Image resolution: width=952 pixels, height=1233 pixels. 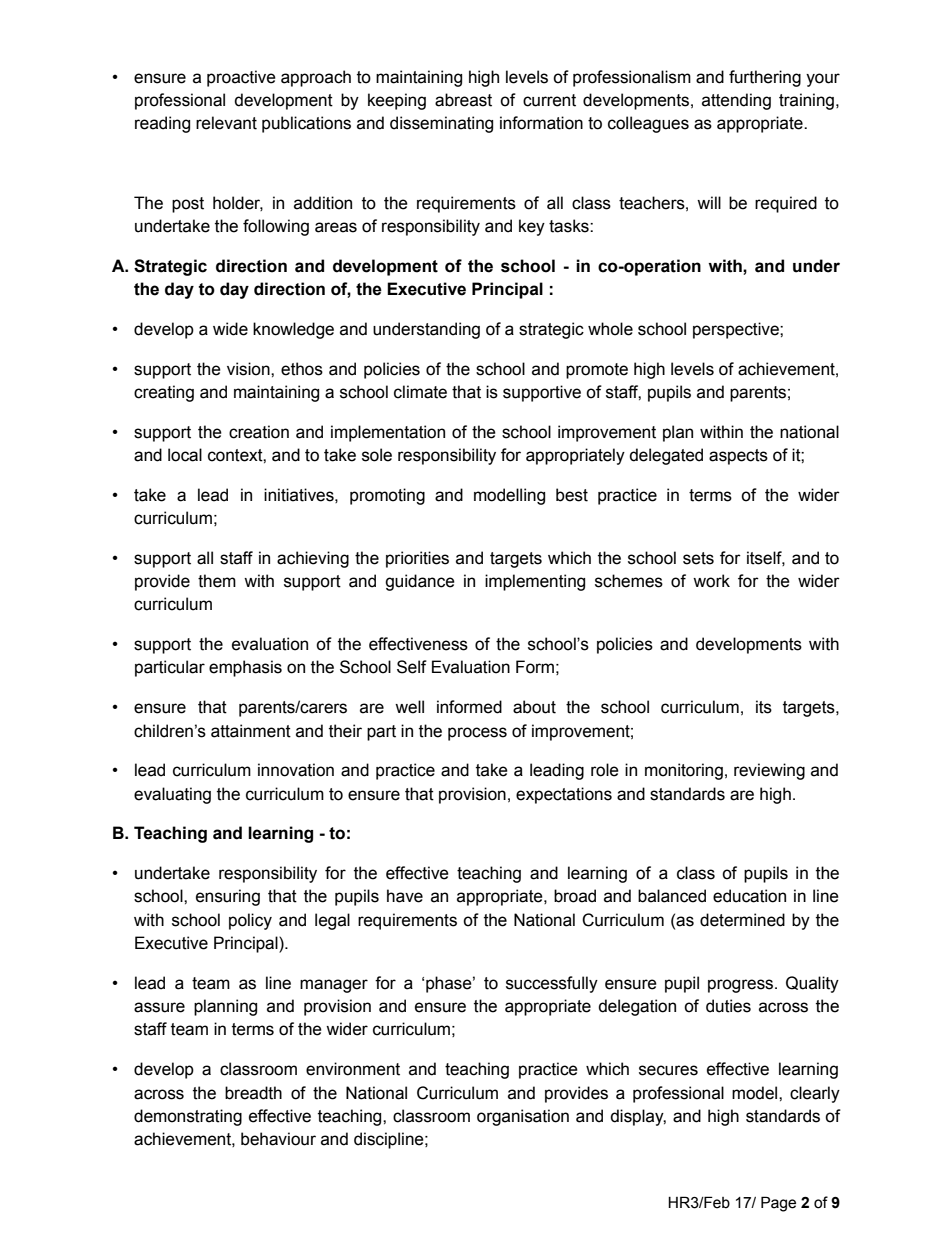 I want to click on creation, so click(x=259, y=432).
